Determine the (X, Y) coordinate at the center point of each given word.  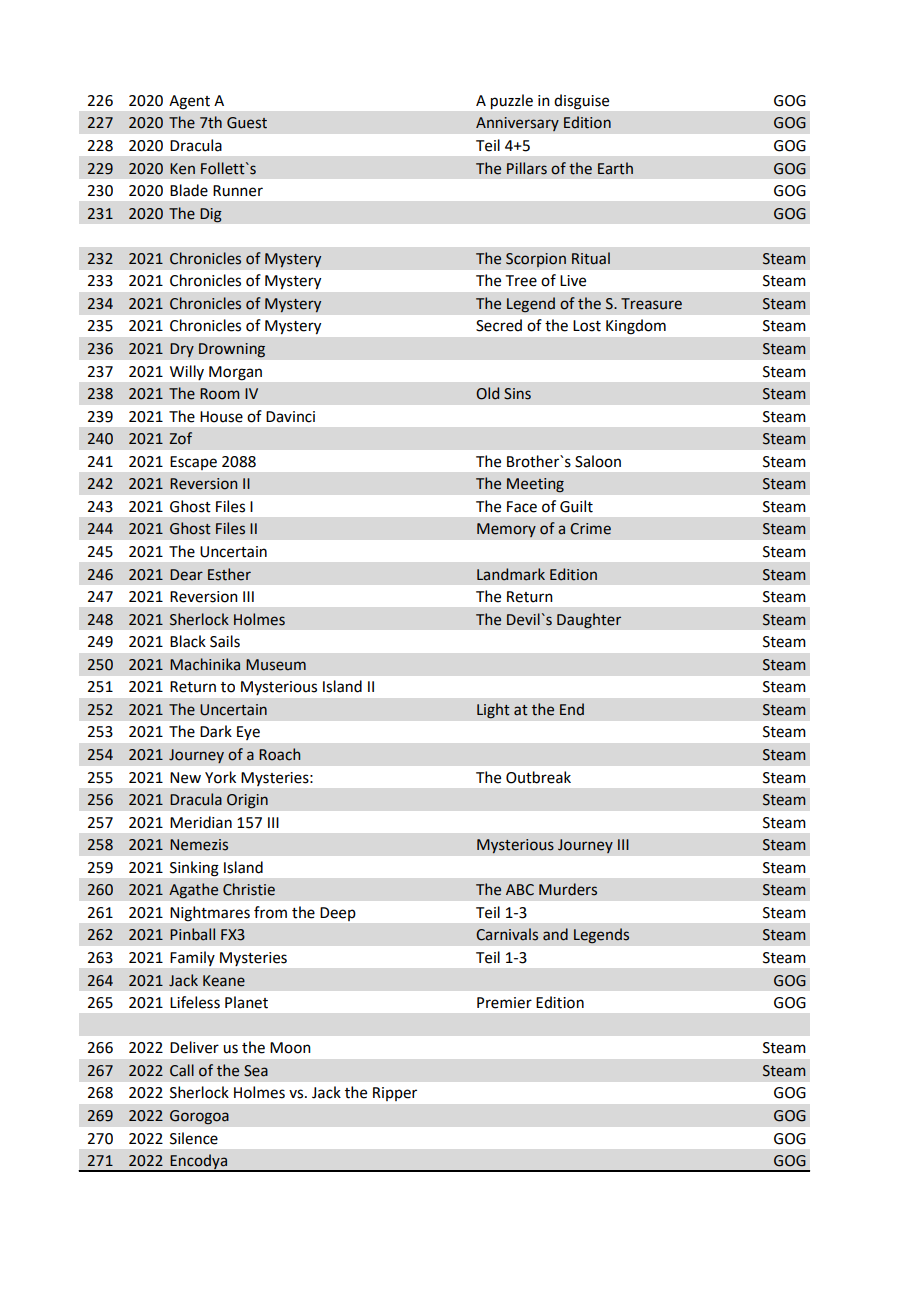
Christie (249, 889)
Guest (247, 123)
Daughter (589, 621)
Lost (587, 326)
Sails (225, 641)
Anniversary (517, 124)
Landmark (511, 574)
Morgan (235, 373)
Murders (568, 889)
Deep (338, 914)
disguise (581, 101)
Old (487, 393)
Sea (256, 1071)
